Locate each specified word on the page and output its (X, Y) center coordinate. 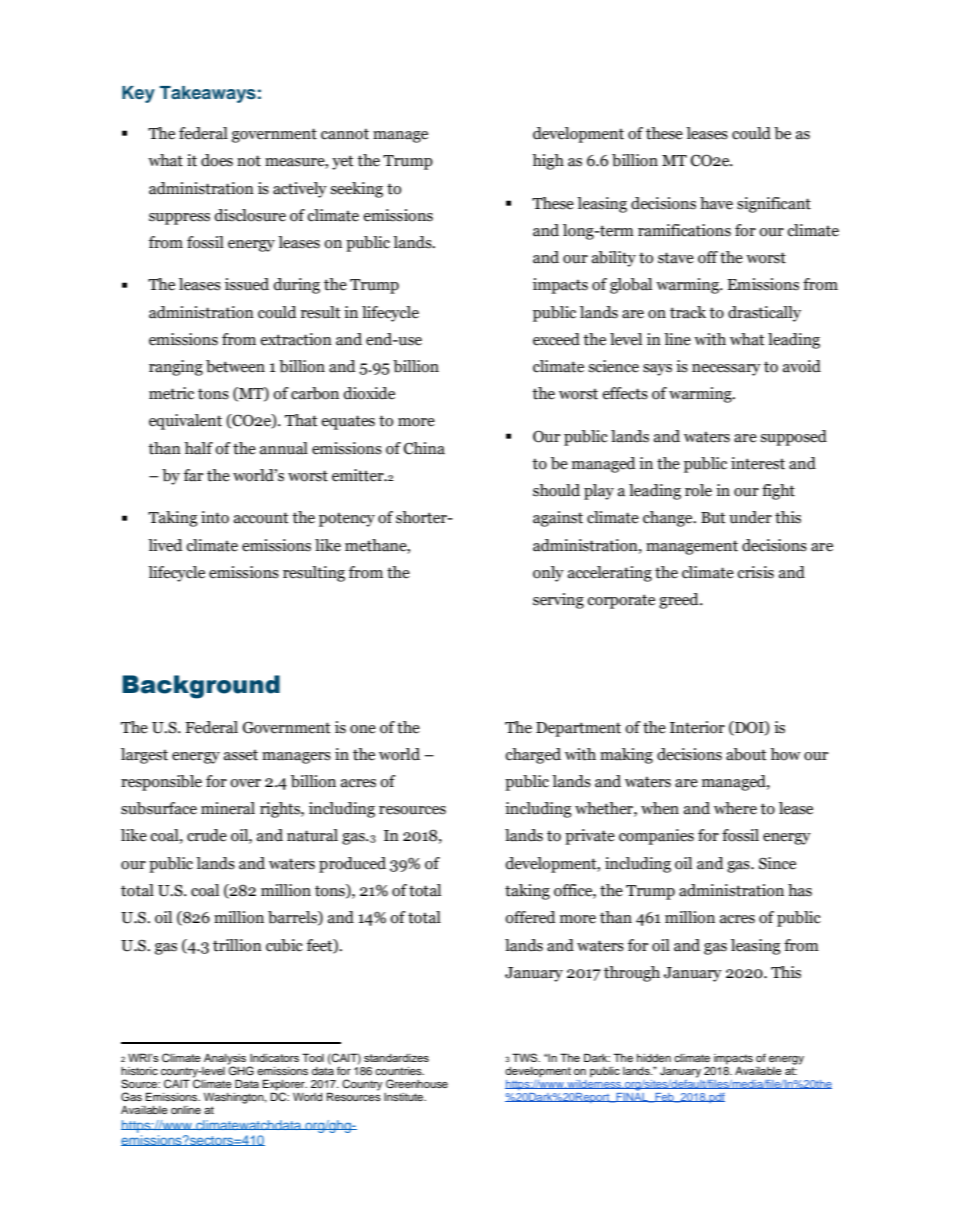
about (746, 754)
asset (241, 755)
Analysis (225, 1059)
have (716, 203)
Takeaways (208, 94)
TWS (526, 1057)
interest (758, 463)
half (198, 448)
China (424, 448)
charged (533, 756)
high (548, 162)
